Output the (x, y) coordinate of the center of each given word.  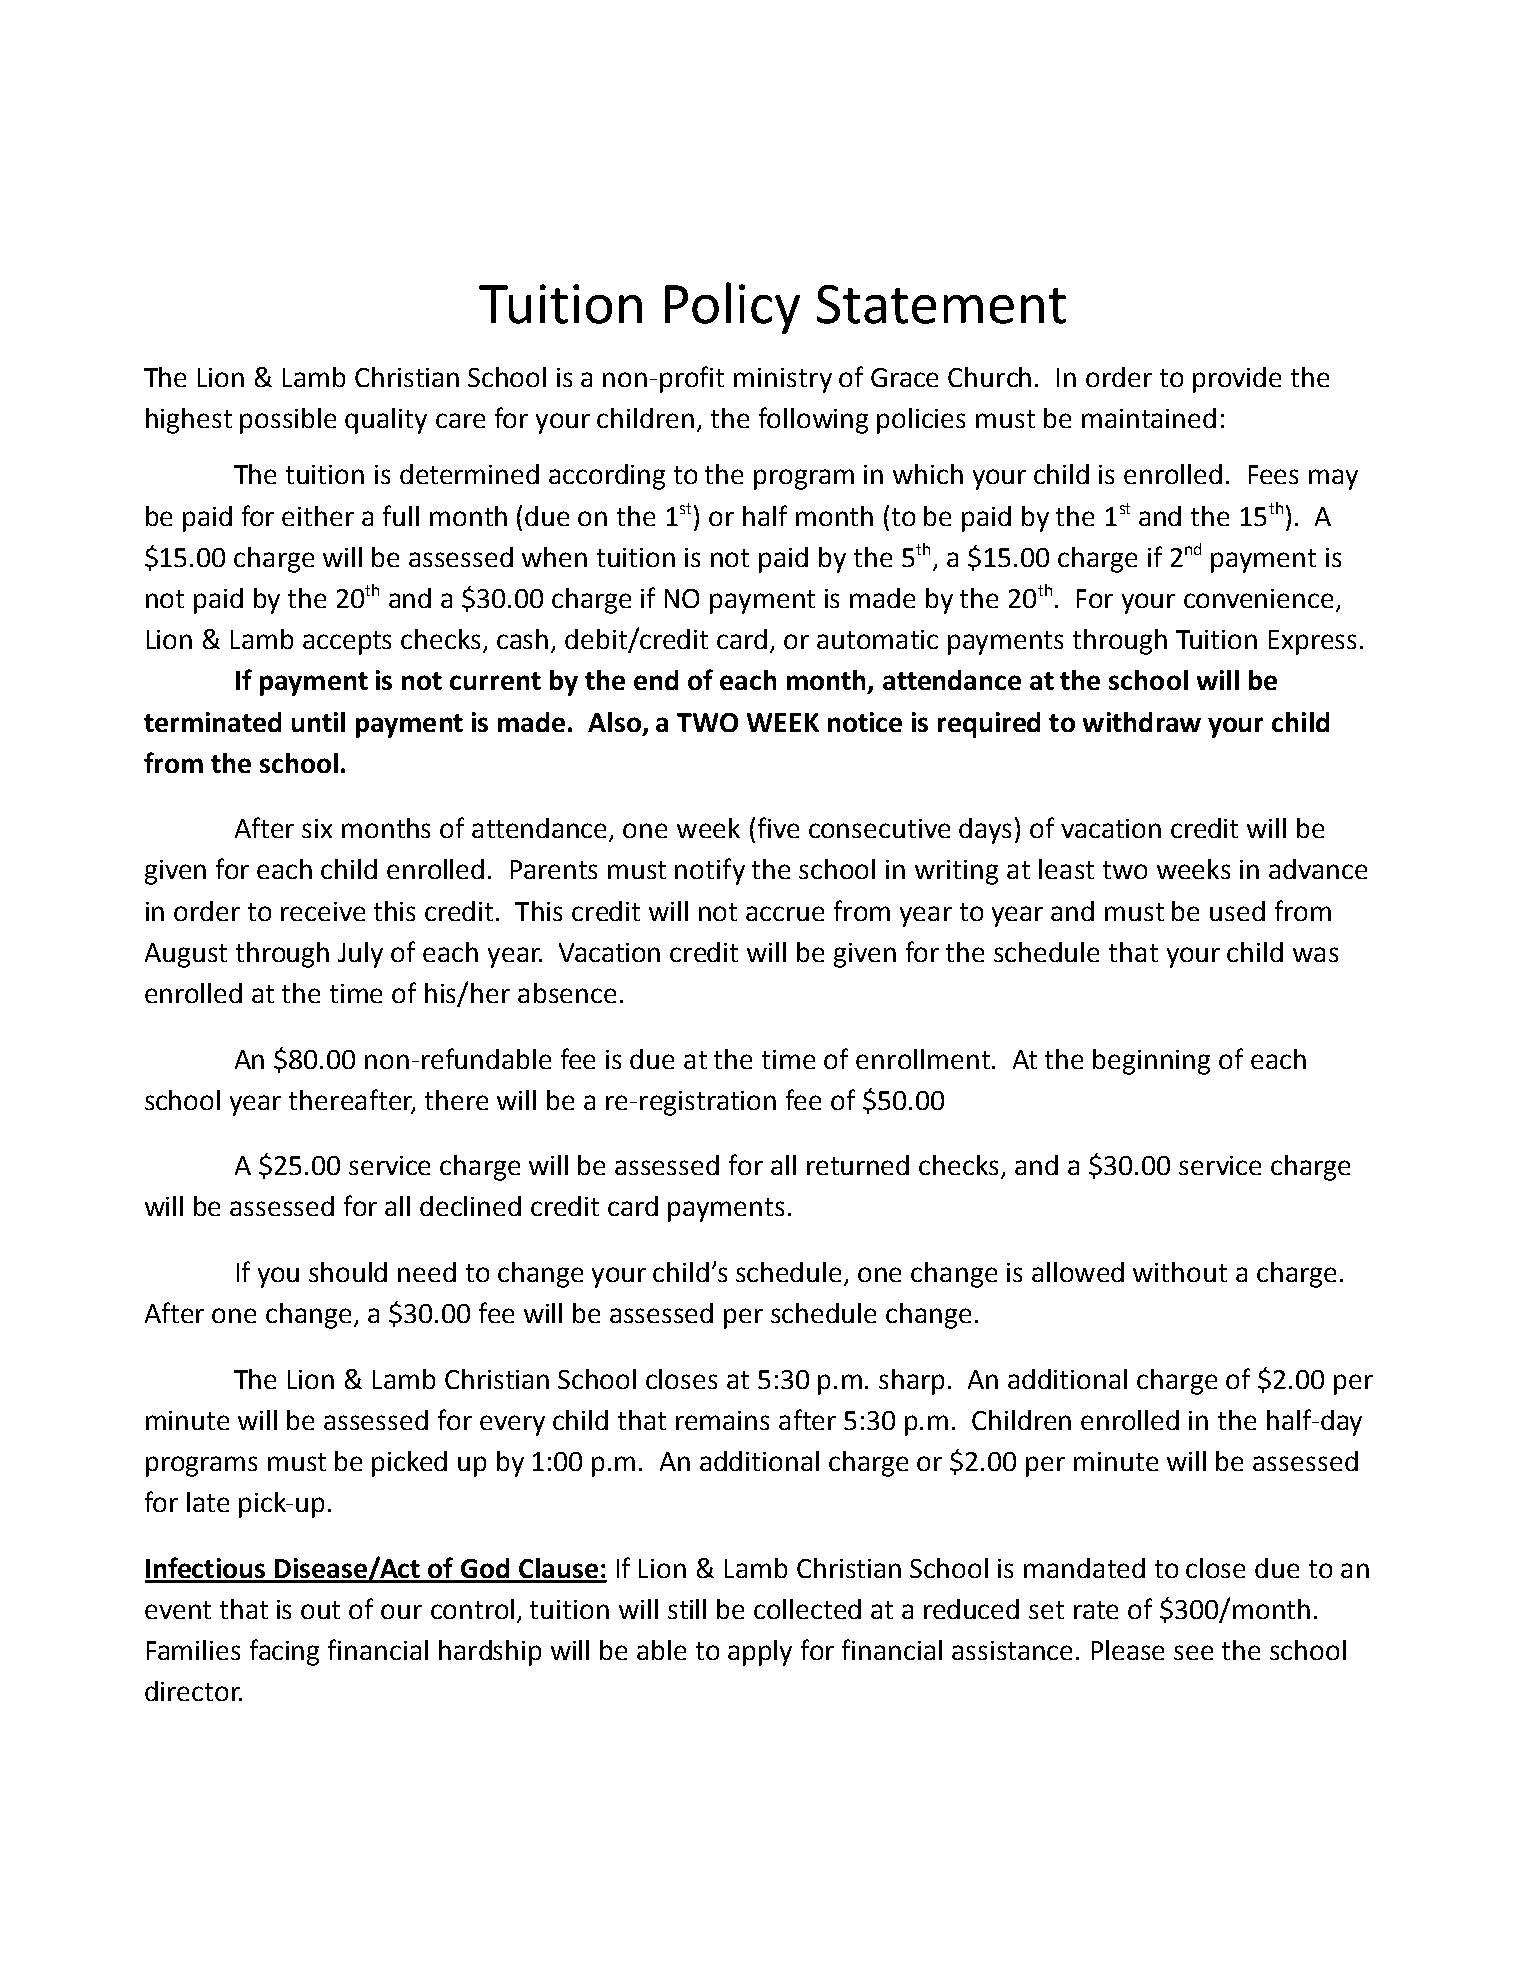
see (1193, 1652)
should (348, 1272)
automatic (877, 639)
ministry (783, 380)
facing (284, 1652)
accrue (785, 913)
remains (722, 1420)
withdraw (1142, 722)
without (1180, 1272)
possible (288, 421)
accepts (347, 643)
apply (760, 1653)
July (360, 955)
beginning (1151, 1062)
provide (1237, 380)
